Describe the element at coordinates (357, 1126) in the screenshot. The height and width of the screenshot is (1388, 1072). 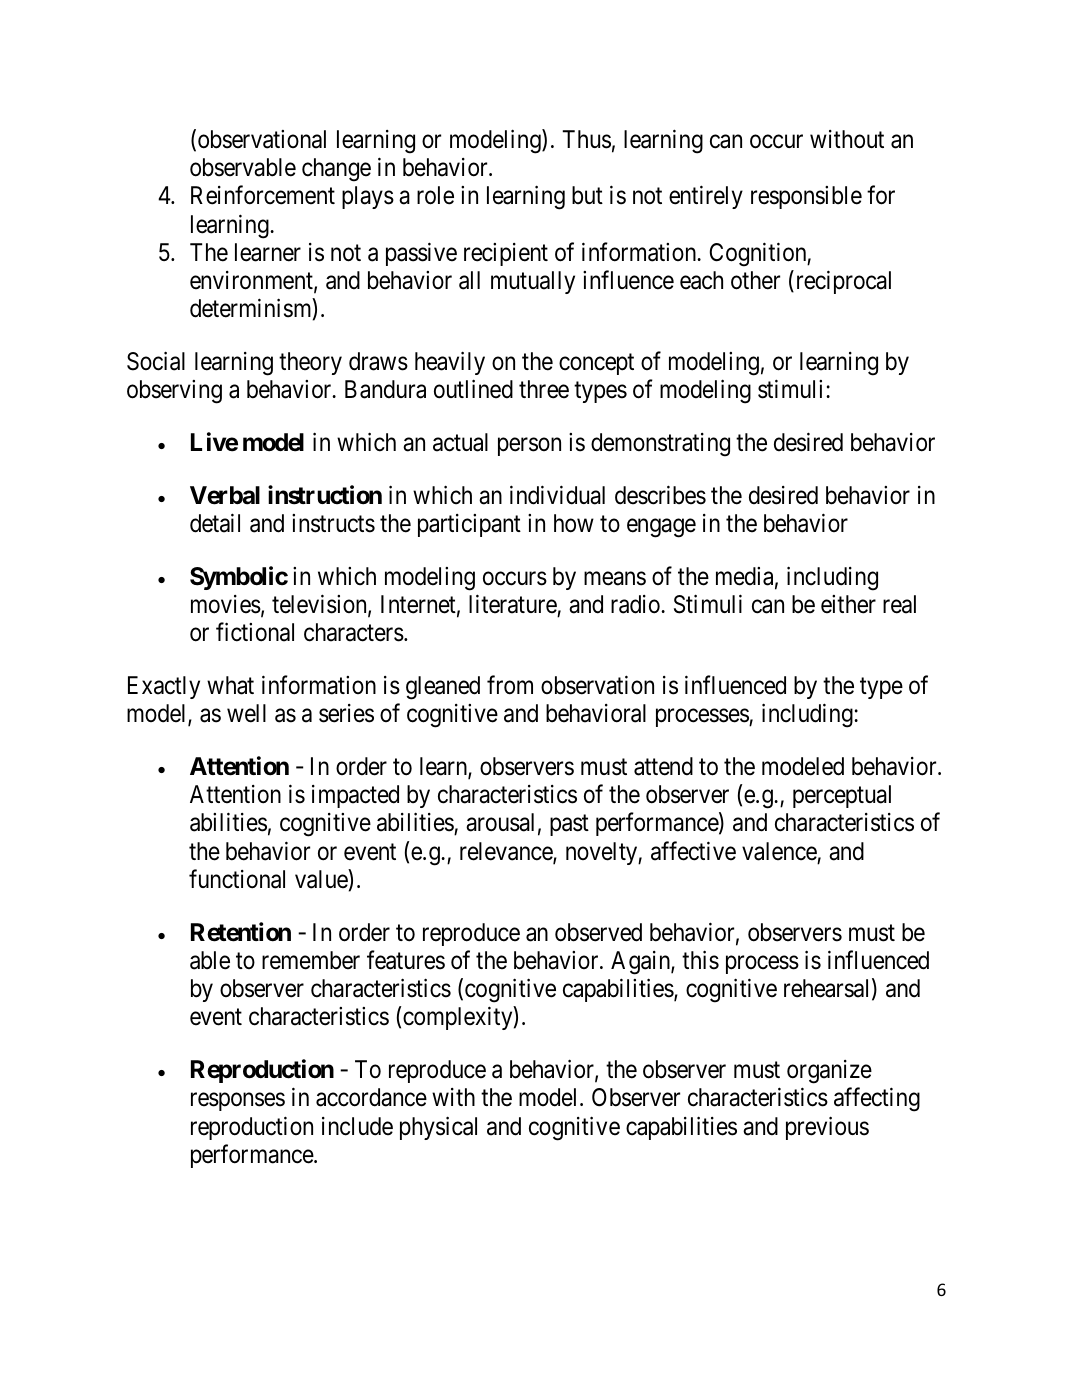
I see `include` at that location.
